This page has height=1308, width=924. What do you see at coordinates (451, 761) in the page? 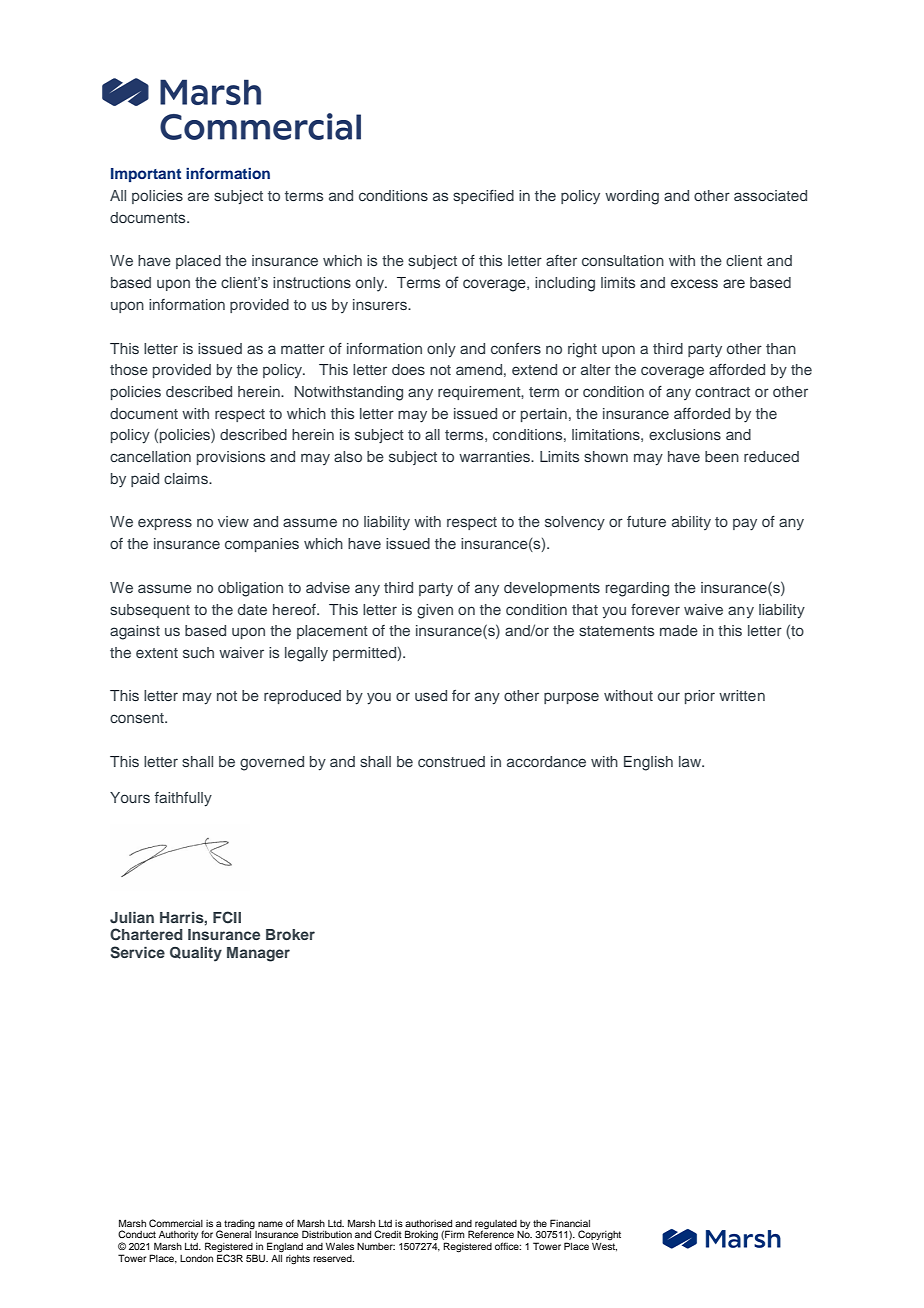
I see `construed` at bounding box center [451, 761].
